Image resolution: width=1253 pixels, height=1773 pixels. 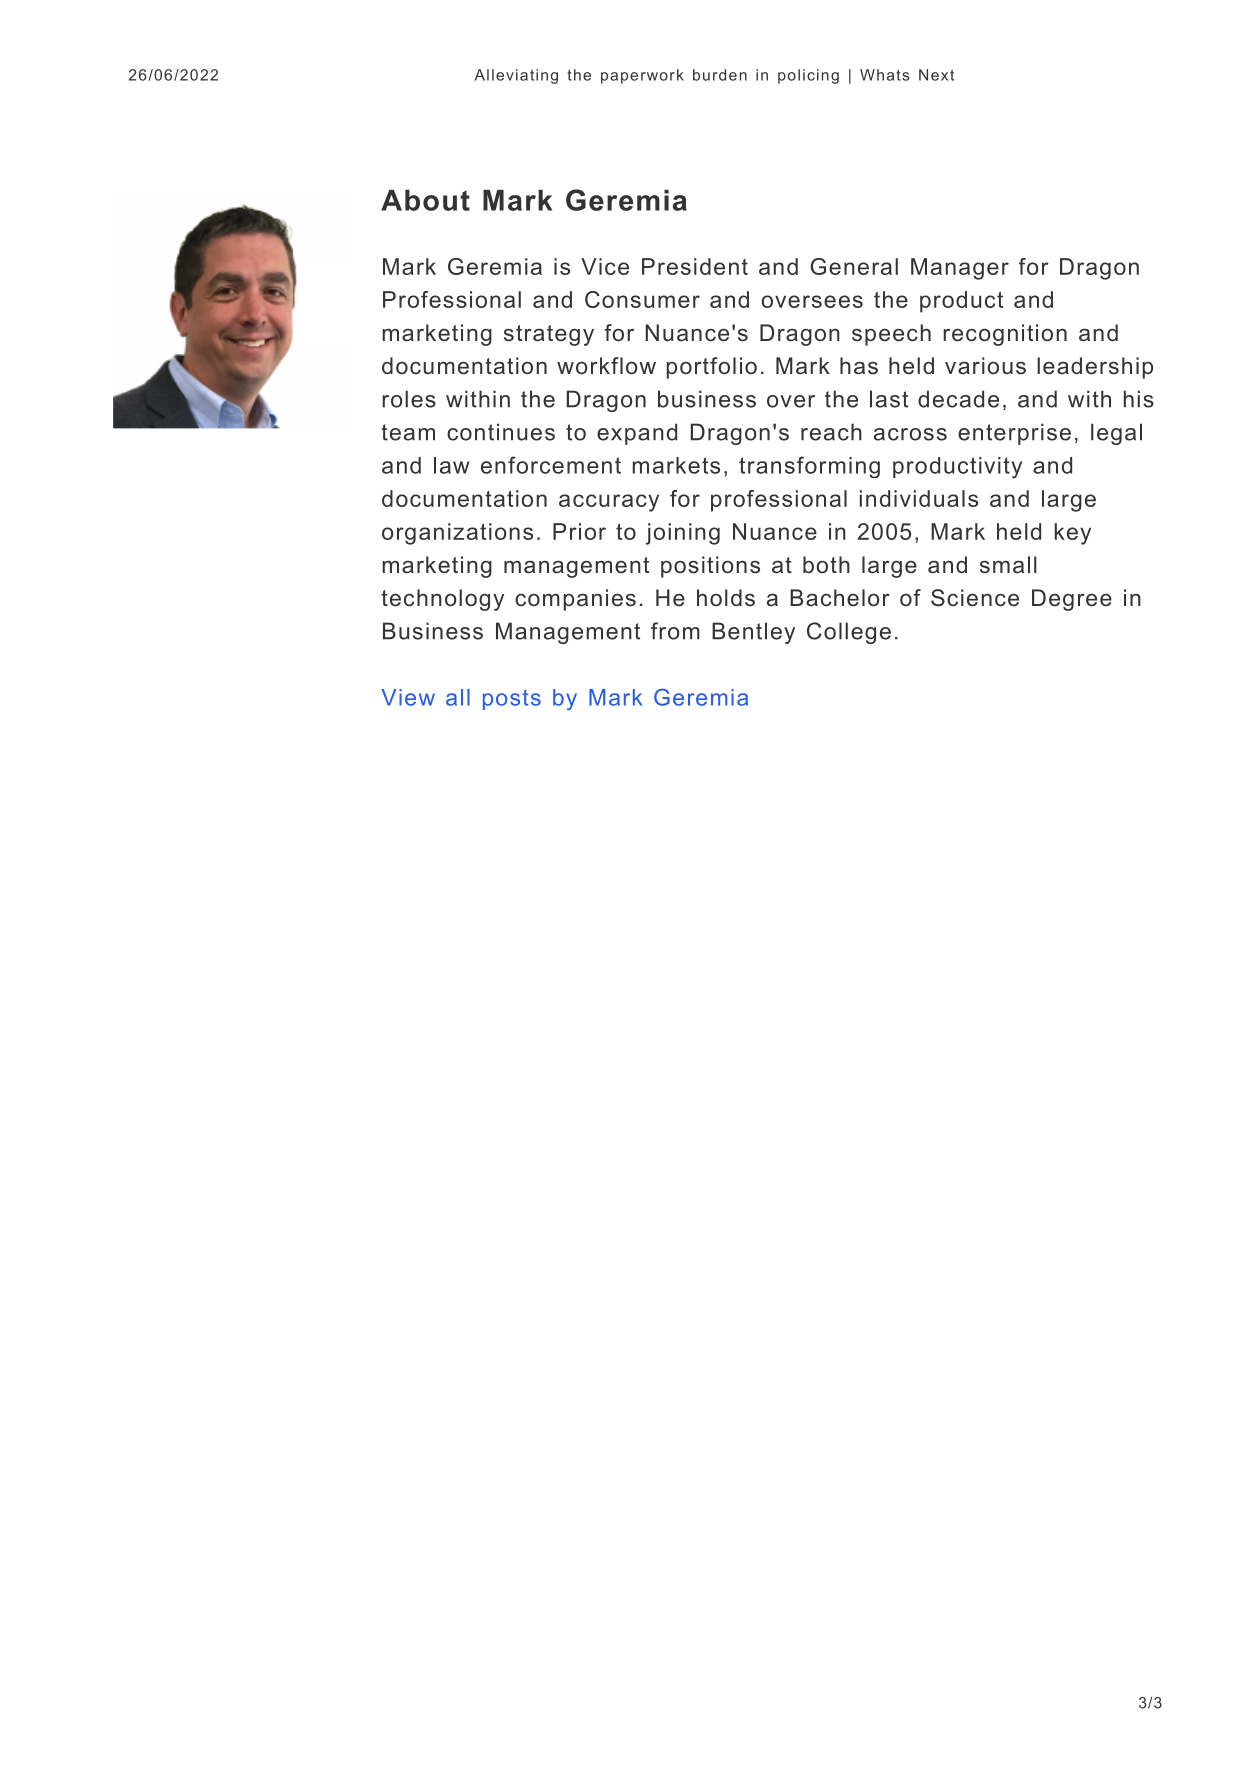 What do you see at coordinates (512, 700) in the screenshot?
I see `posts` at bounding box center [512, 700].
